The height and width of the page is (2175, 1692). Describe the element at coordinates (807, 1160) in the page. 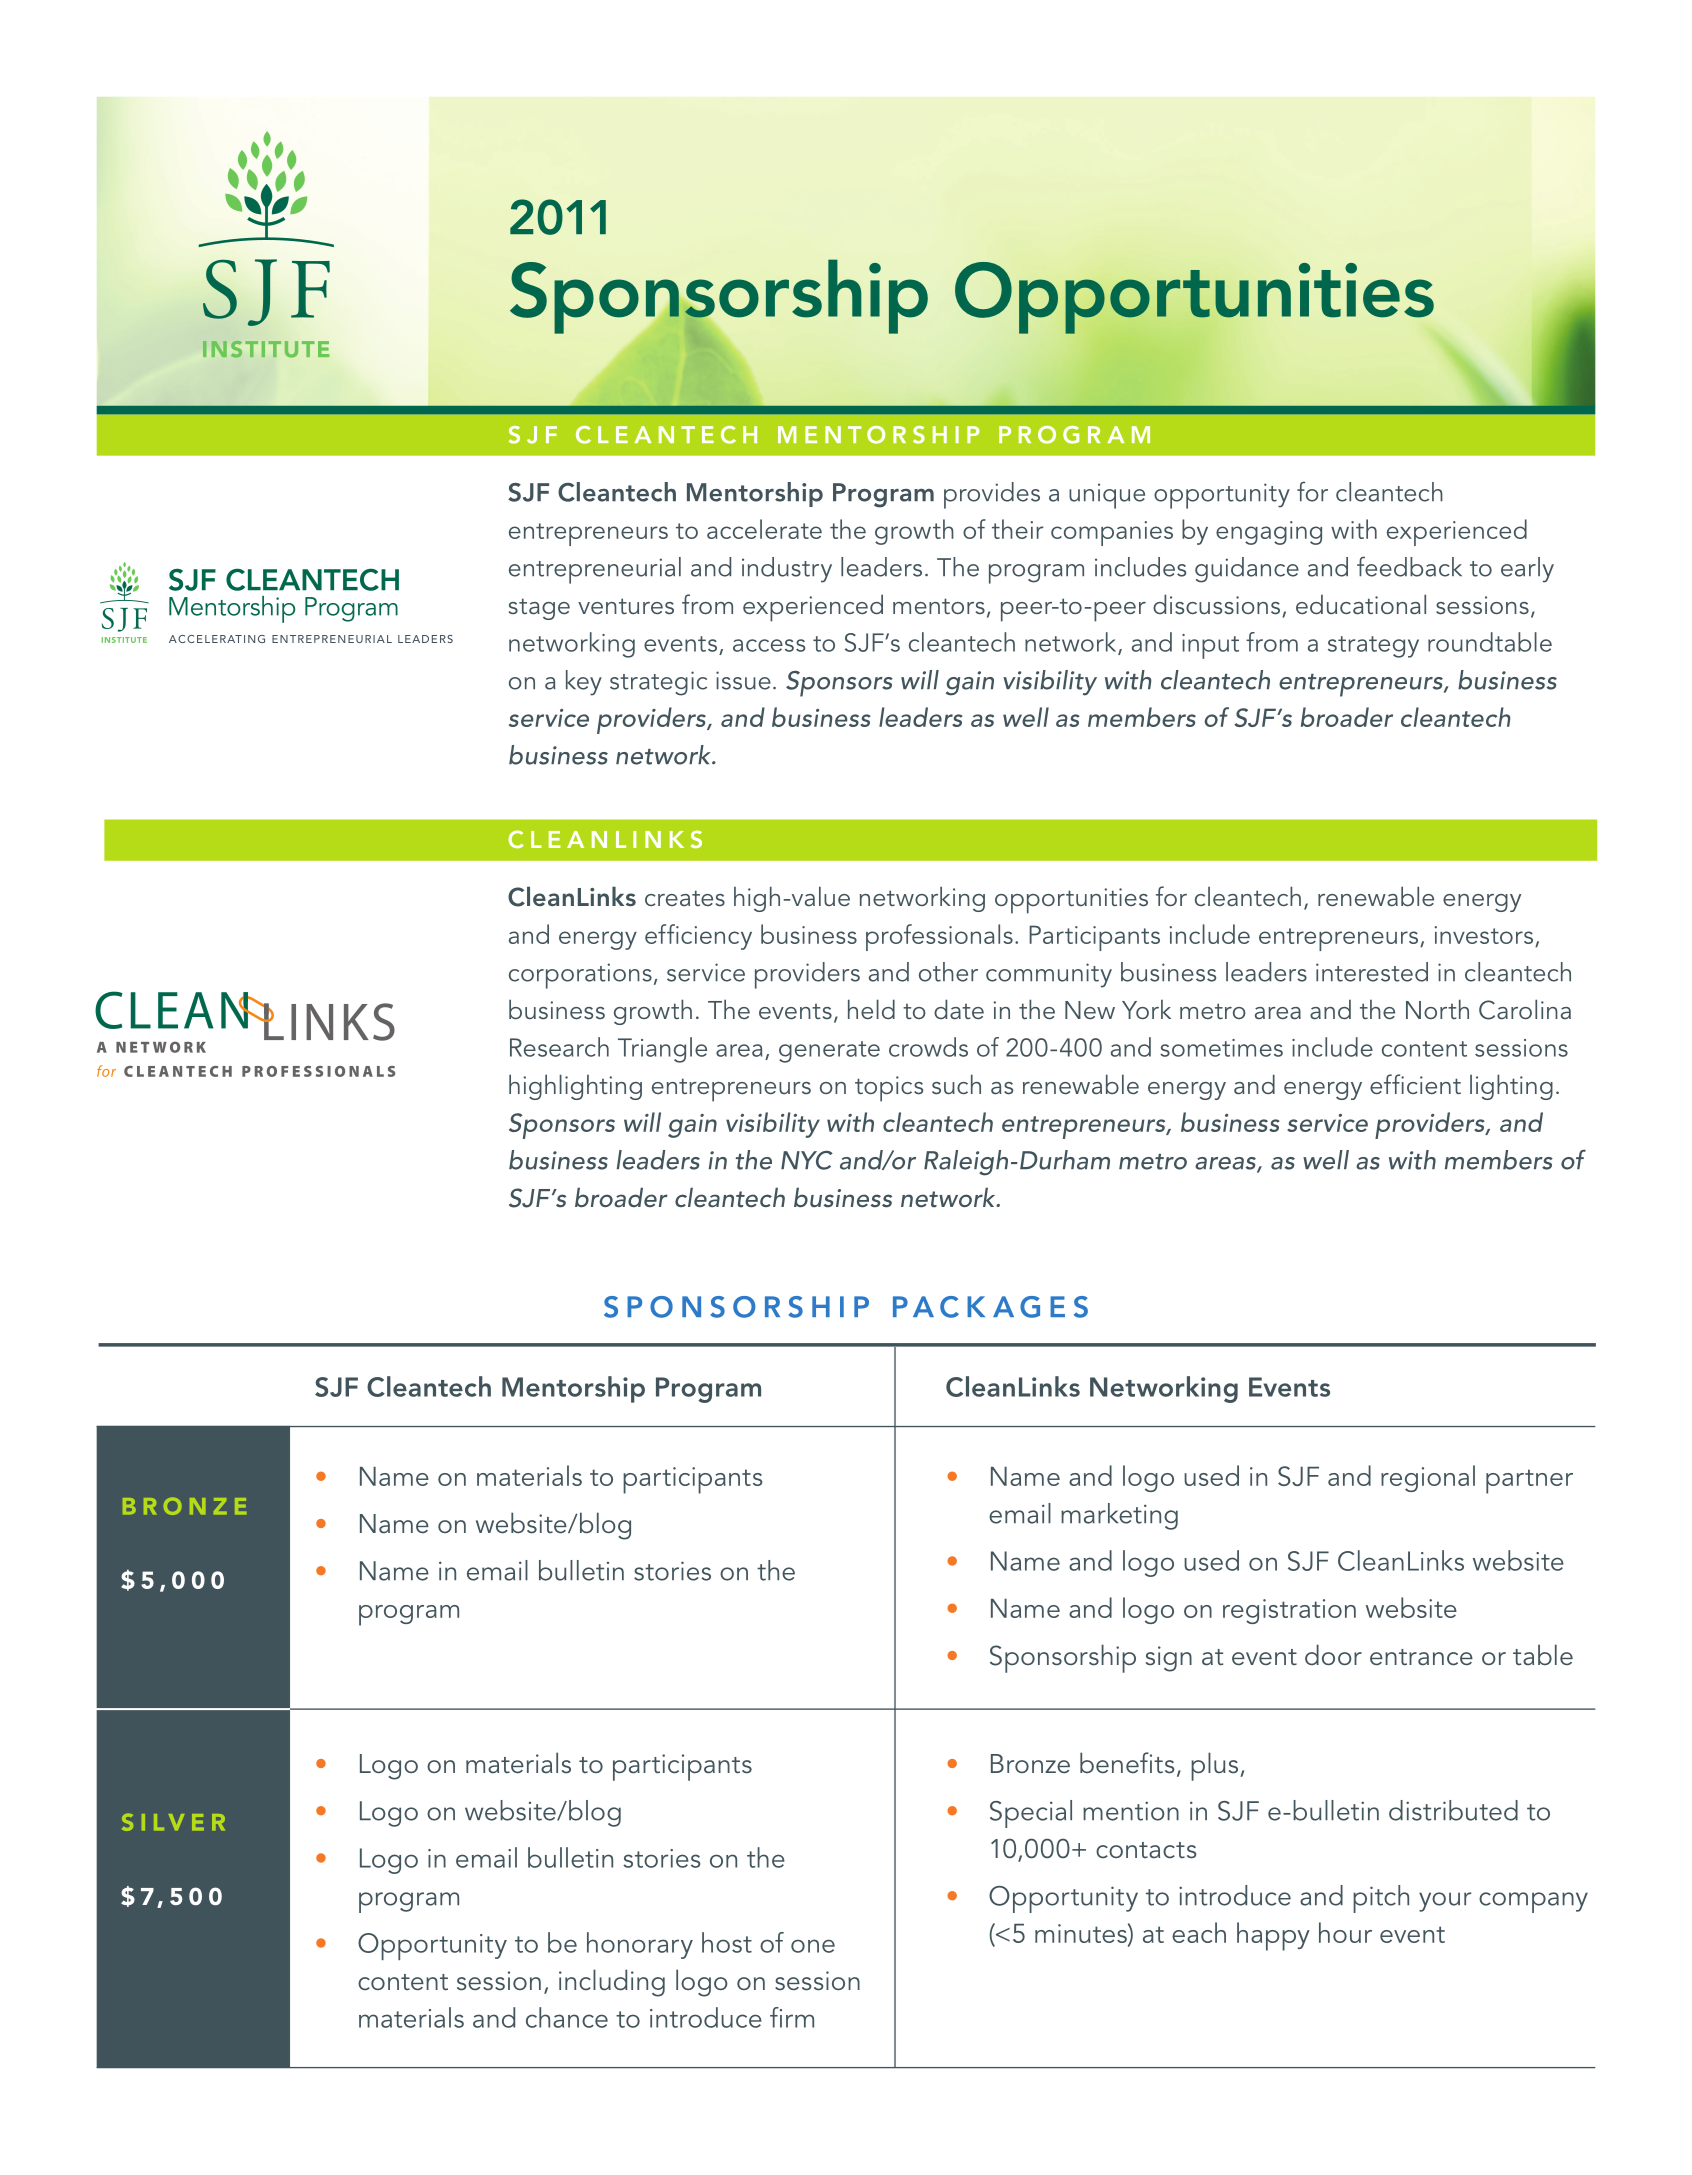

I see `NYC` at that location.
